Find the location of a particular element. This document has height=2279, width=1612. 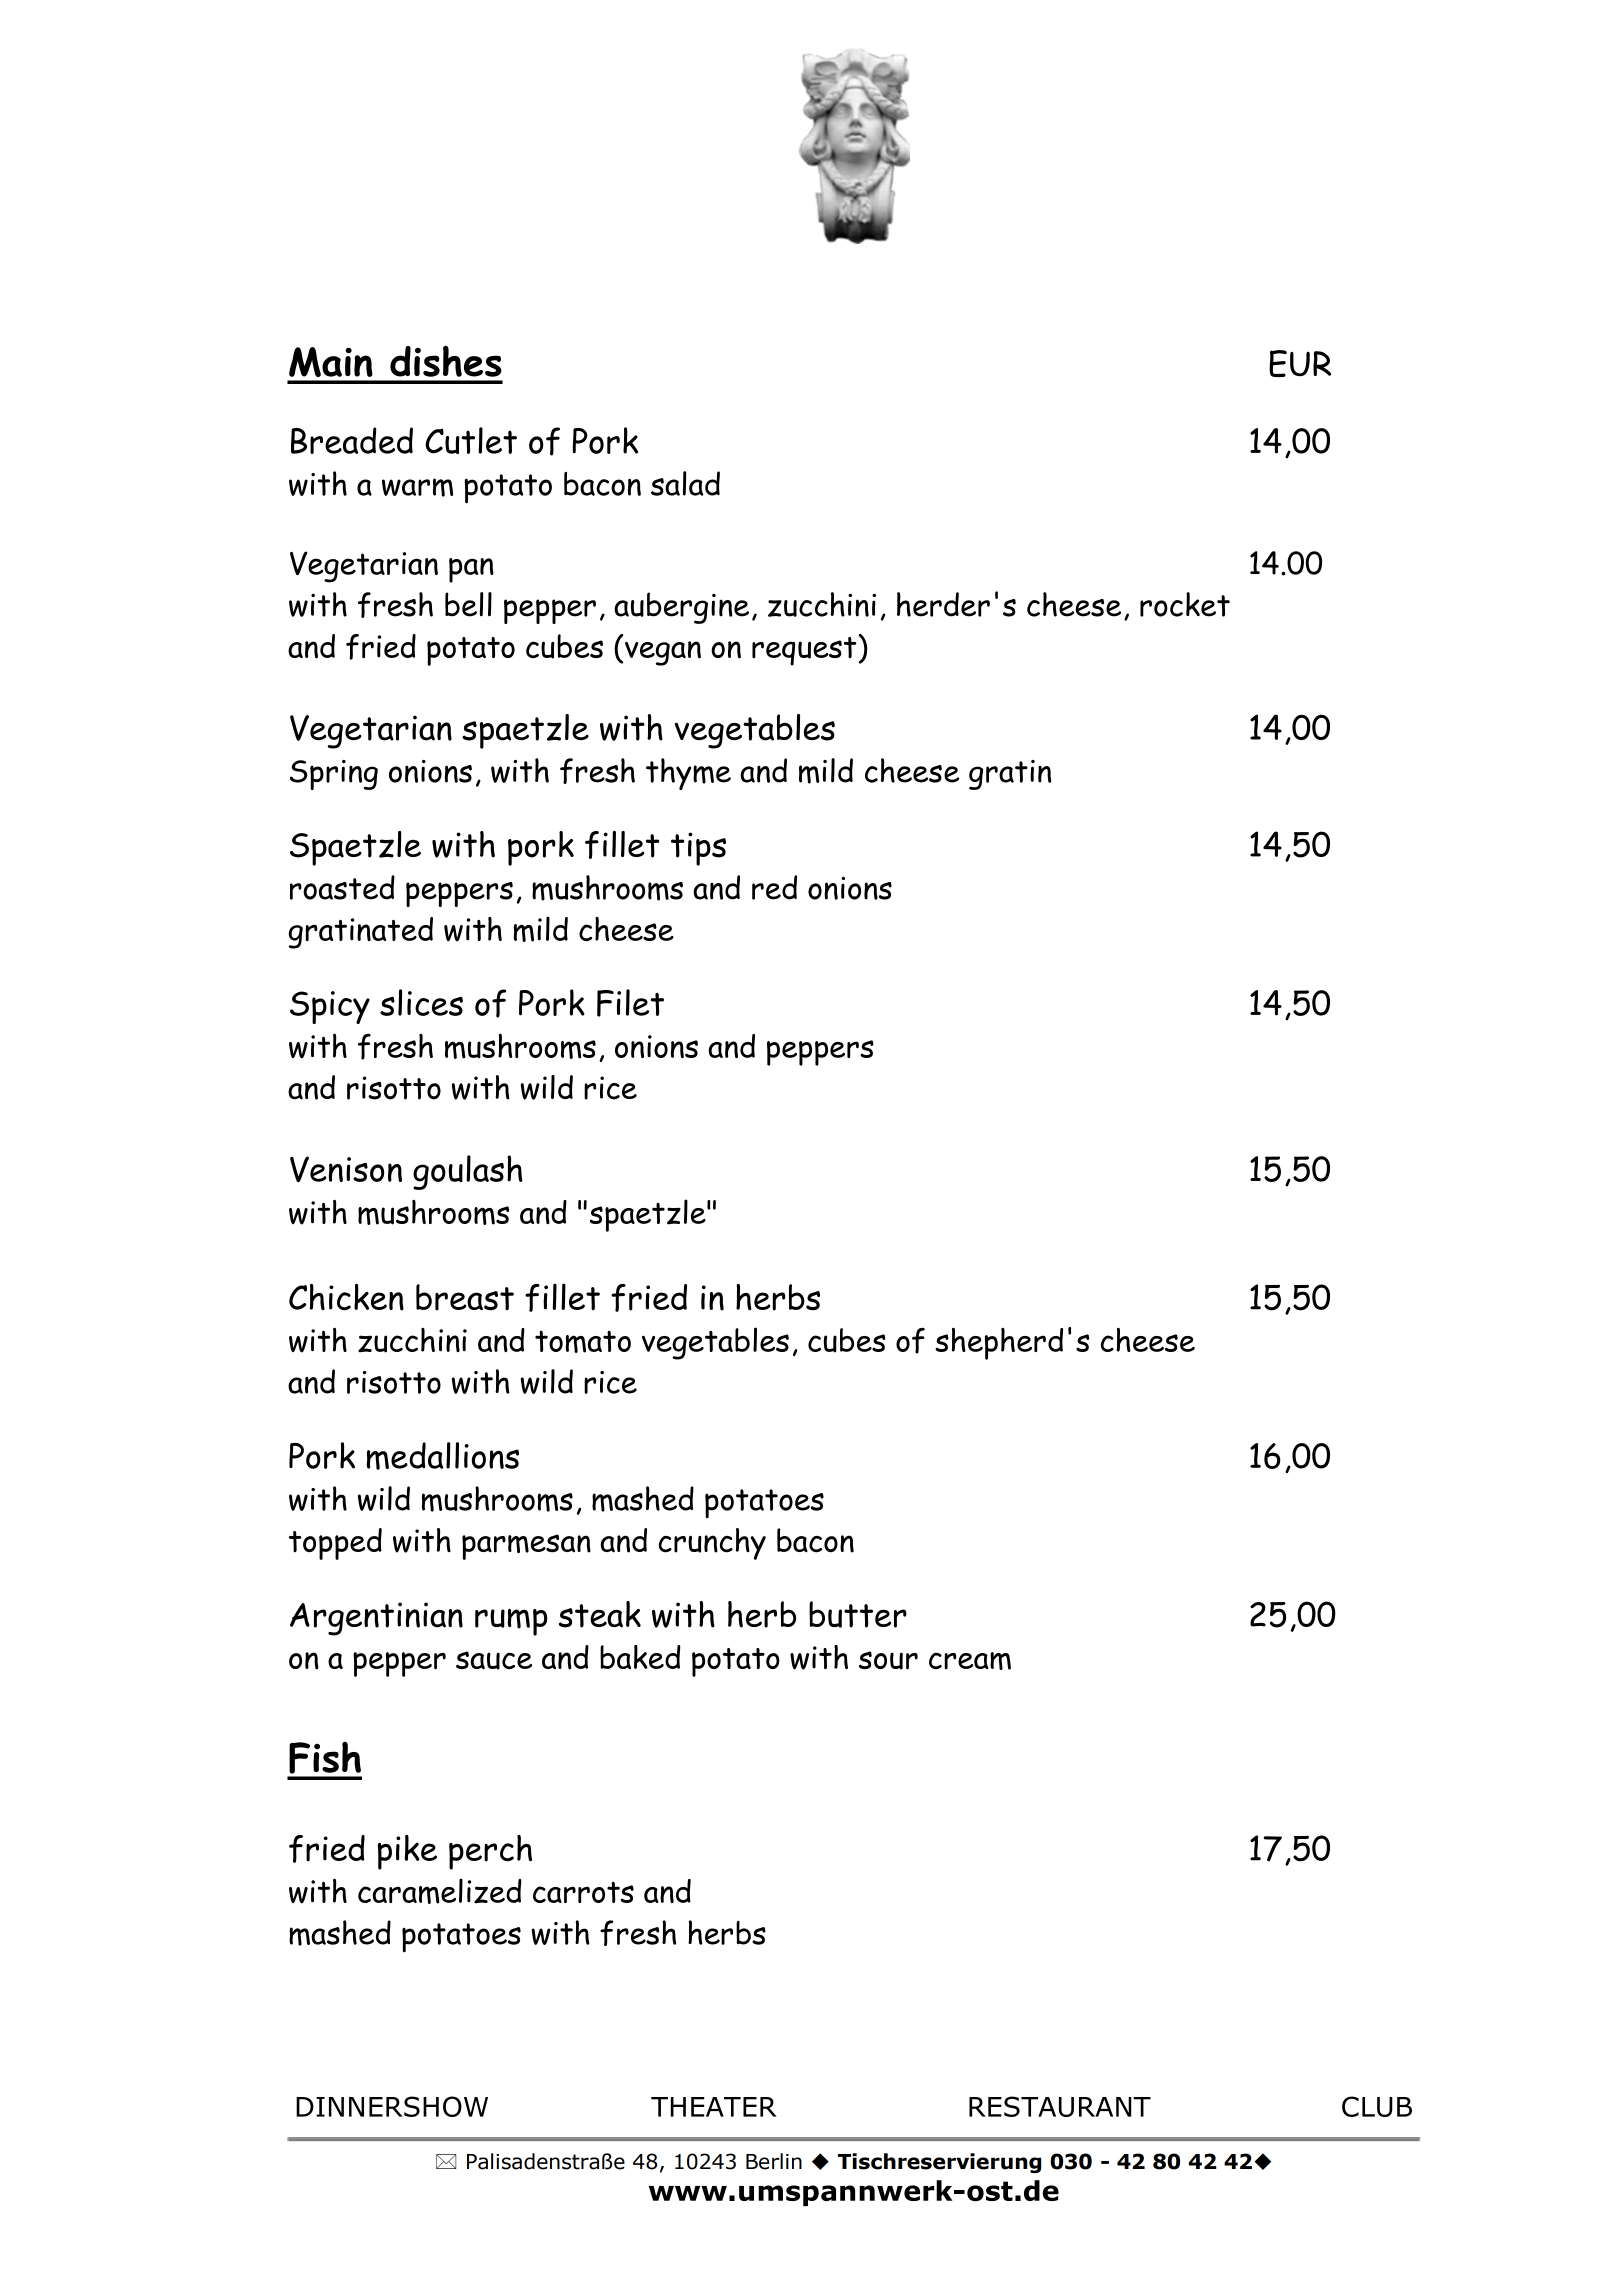

request is located at coordinates (805, 651).
